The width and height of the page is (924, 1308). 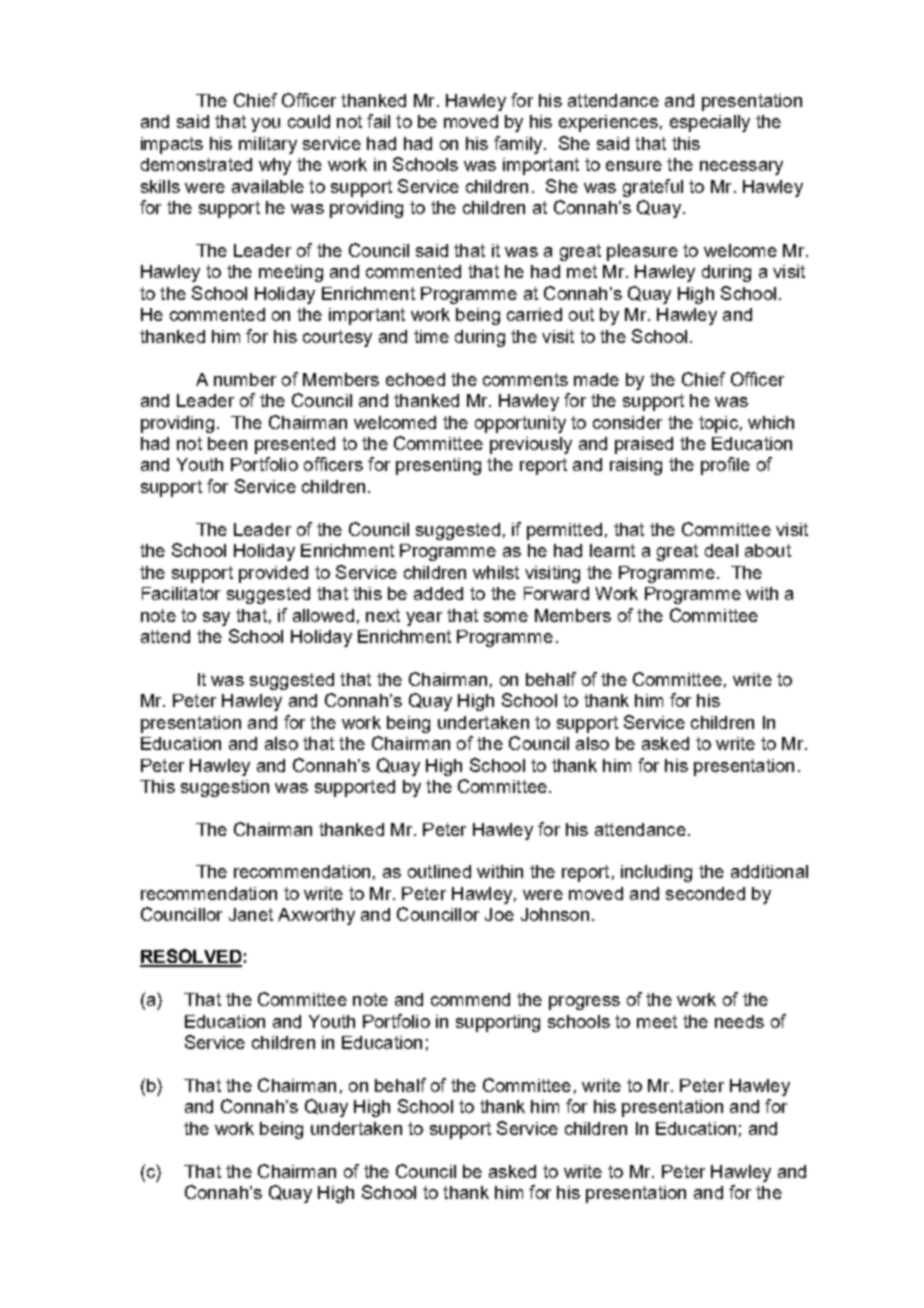 I want to click on Joe, so click(x=499, y=914).
